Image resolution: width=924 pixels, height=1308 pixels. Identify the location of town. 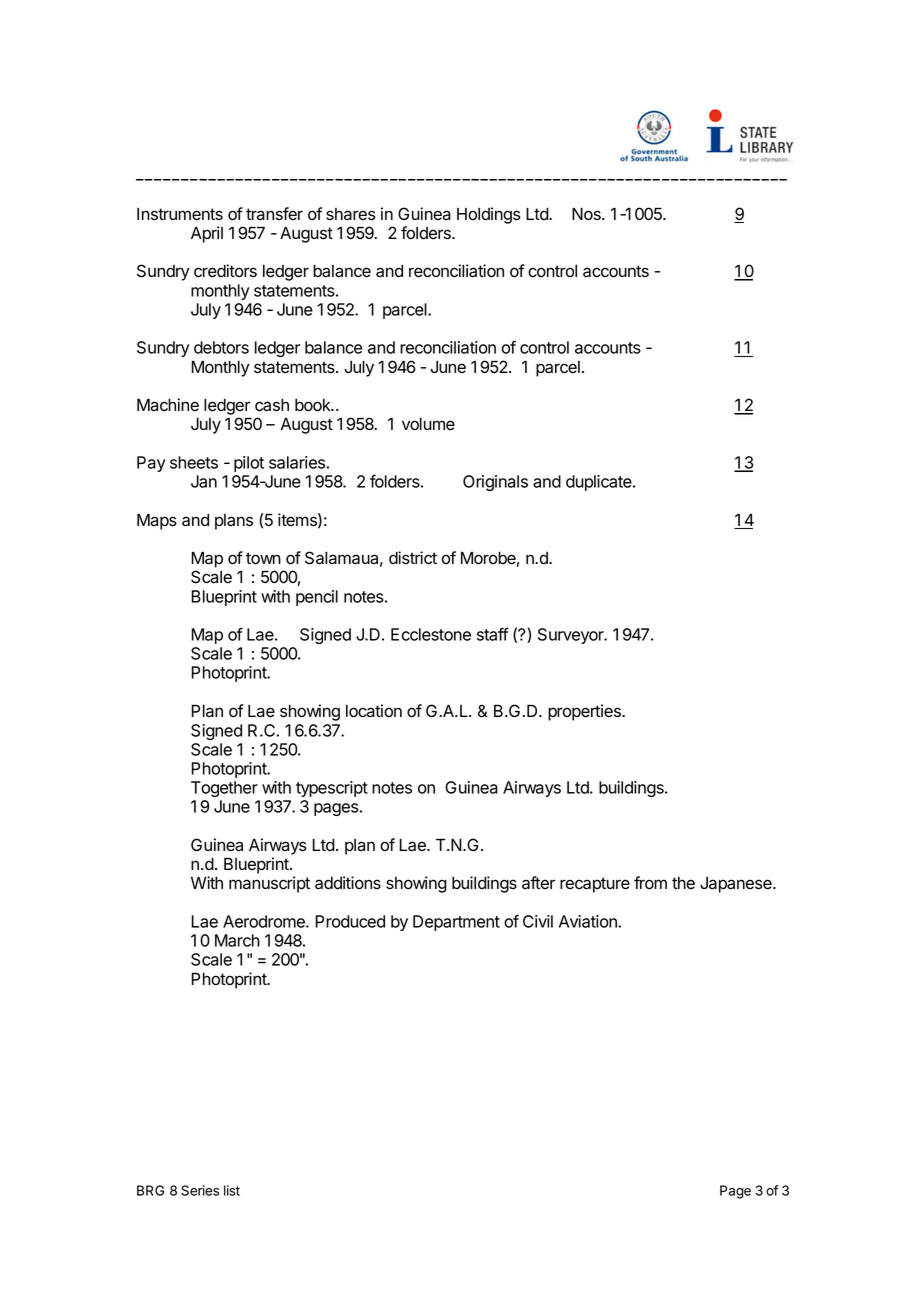
(263, 558).
